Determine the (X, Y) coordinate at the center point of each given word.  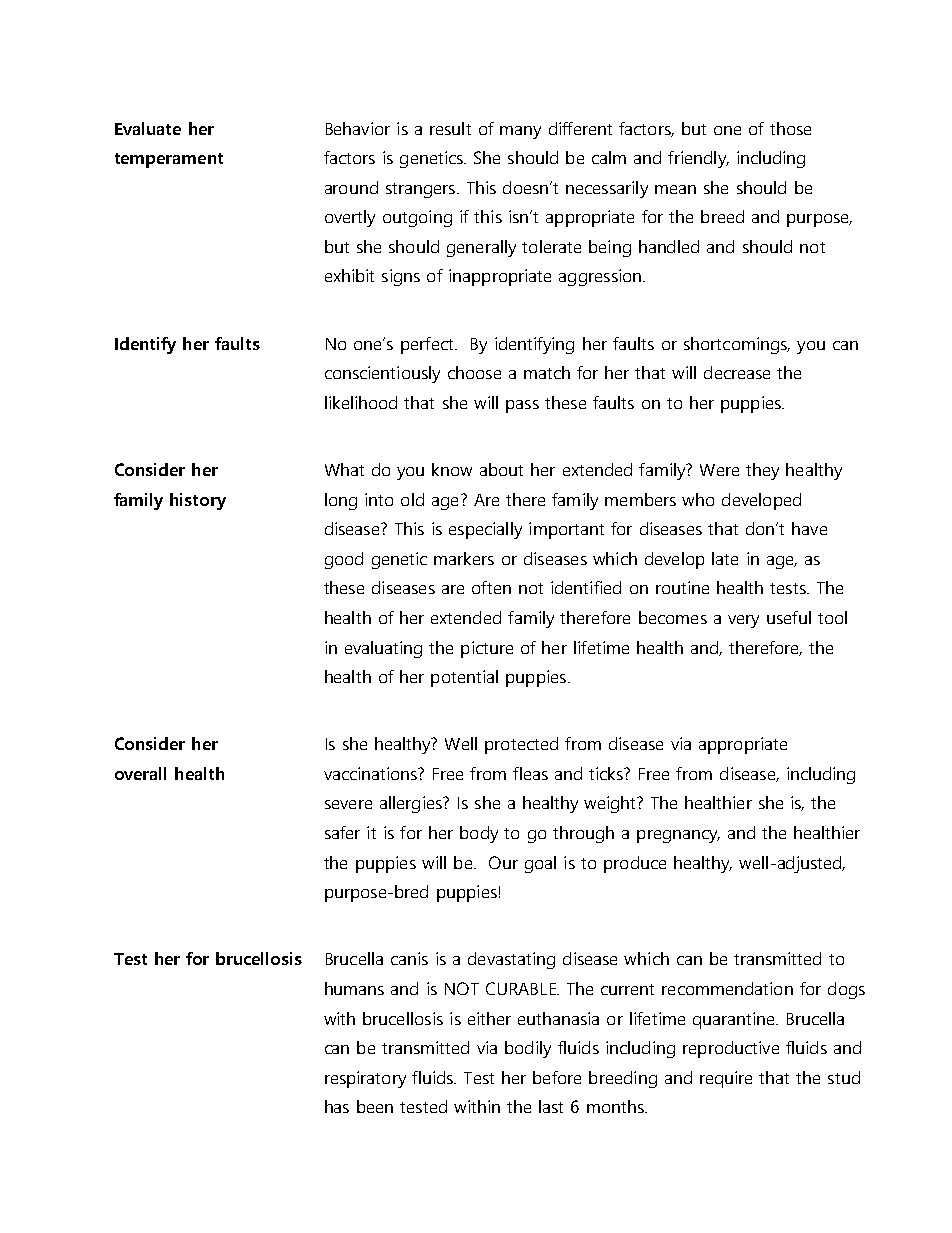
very (743, 621)
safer (342, 832)
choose (474, 372)
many (520, 132)
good (344, 560)
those (790, 128)
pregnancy (678, 836)
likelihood (361, 402)
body (479, 834)
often (491, 587)
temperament (169, 160)
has (337, 1106)
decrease (737, 372)
